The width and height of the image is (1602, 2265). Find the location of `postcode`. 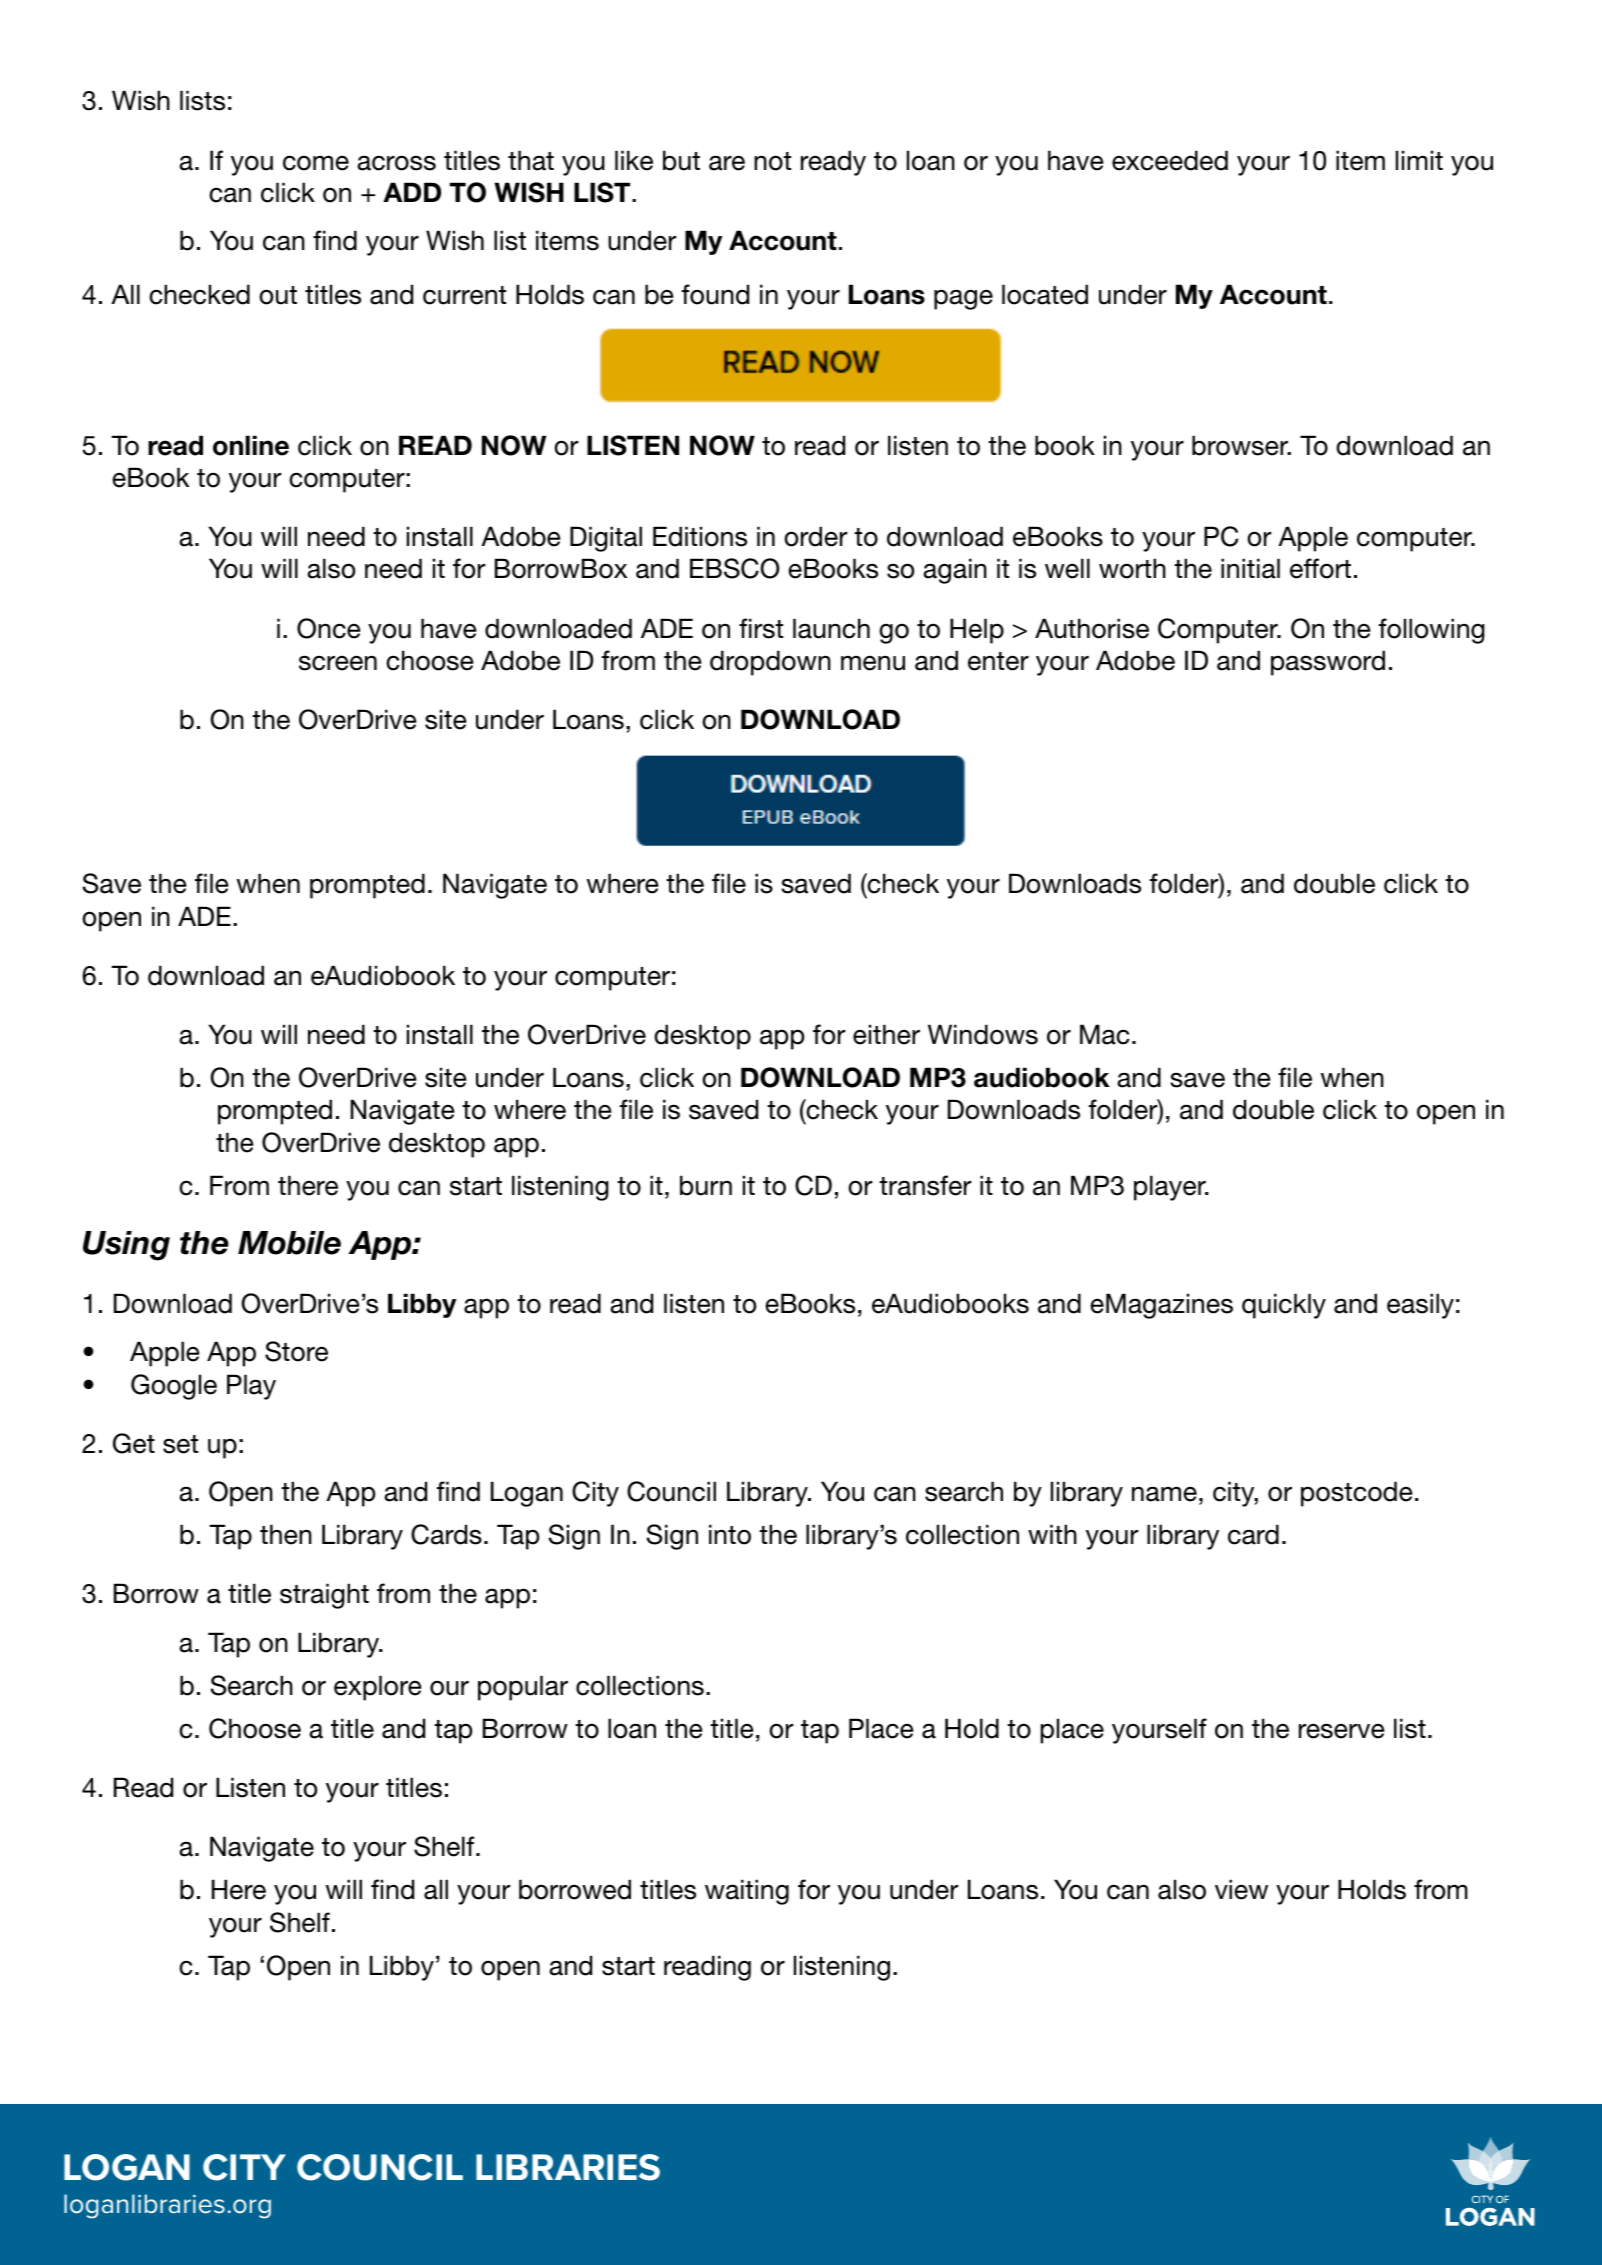

postcode is located at coordinates (1356, 1494).
